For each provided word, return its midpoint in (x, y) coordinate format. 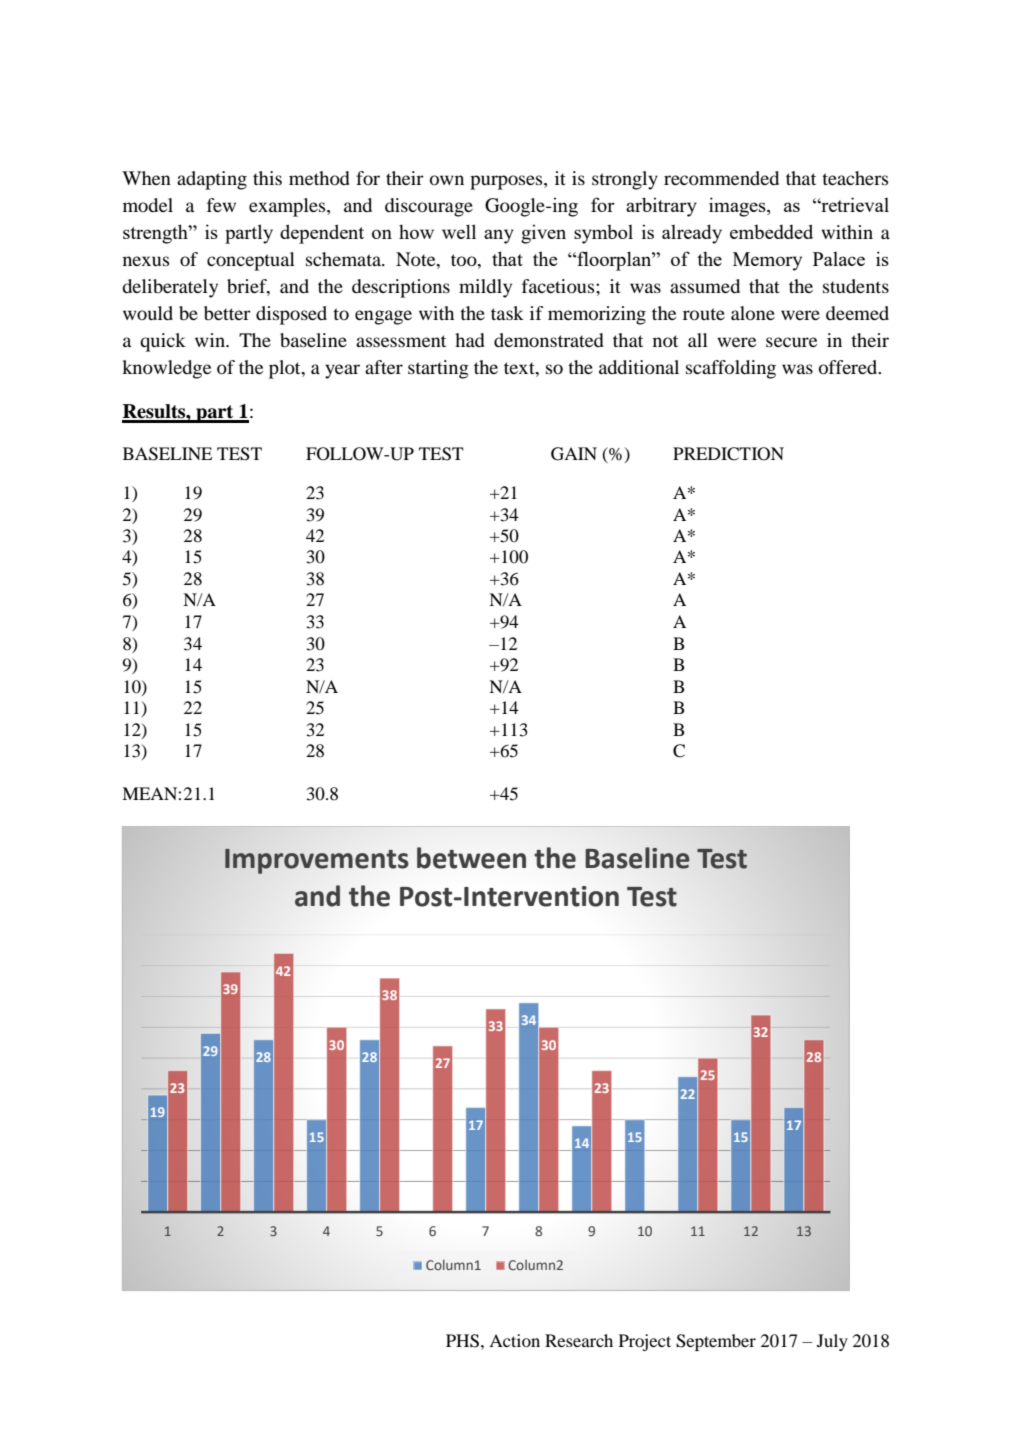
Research (579, 1340)
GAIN (574, 454)
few (221, 205)
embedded (771, 231)
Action (514, 1340)
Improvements (316, 861)
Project (645, 1342)
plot (286, 369)
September (716, 1342)
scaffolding (731, 369)
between (471, 858)
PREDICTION (728, 454)
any (499, 236)
